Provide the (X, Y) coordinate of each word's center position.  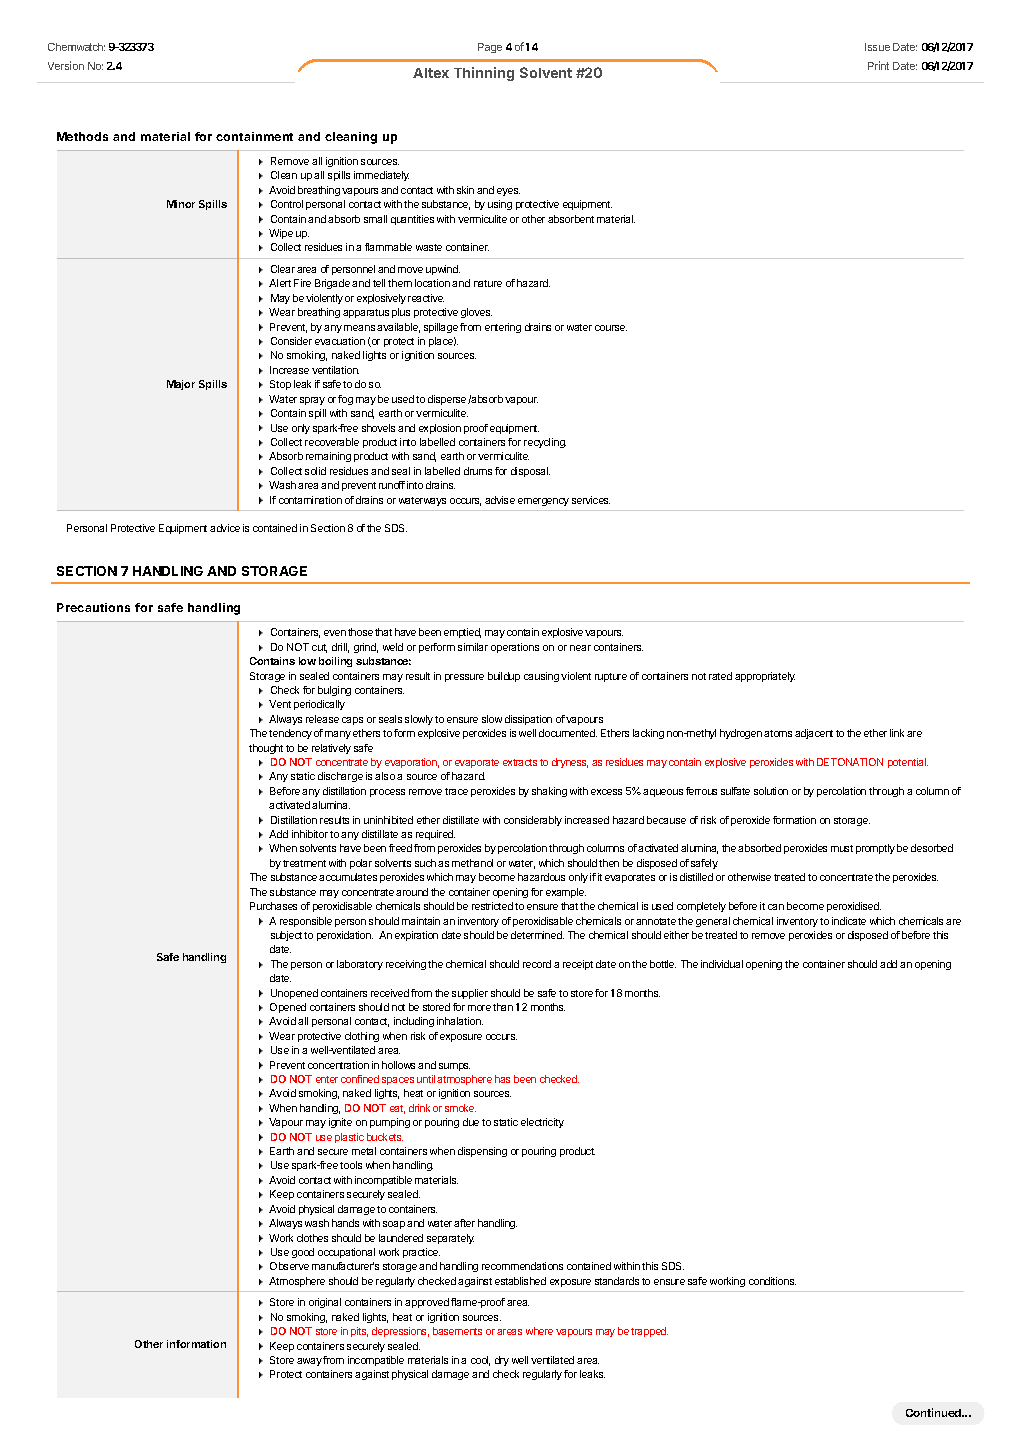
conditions (772, 1281)
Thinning (484, 74)
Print (878, 65)
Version (66, 65)
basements (457, 1331)
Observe (289, 1266)
